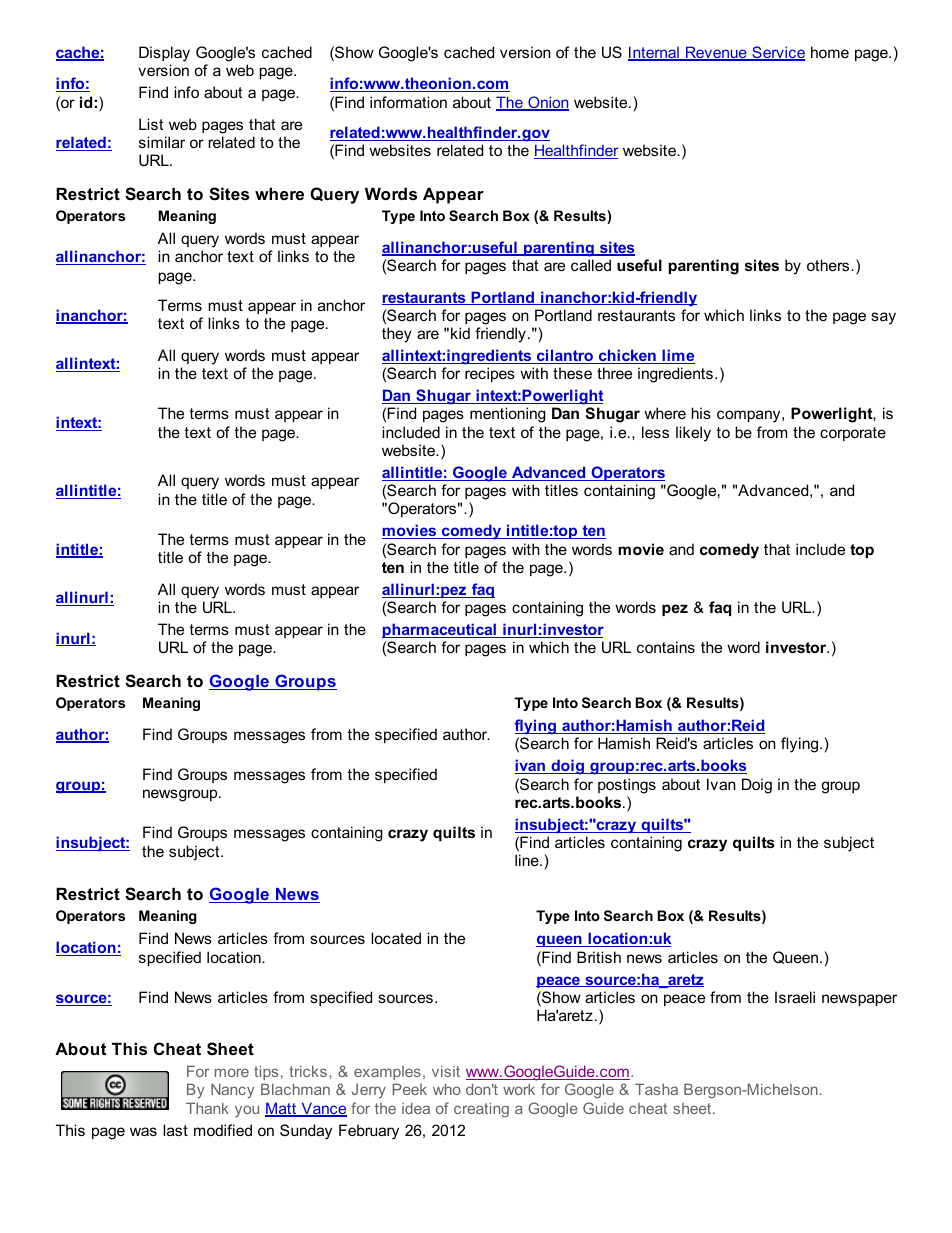  Describe the element at coordinates (853, 434) in the image. I see `corporate` at that location.
